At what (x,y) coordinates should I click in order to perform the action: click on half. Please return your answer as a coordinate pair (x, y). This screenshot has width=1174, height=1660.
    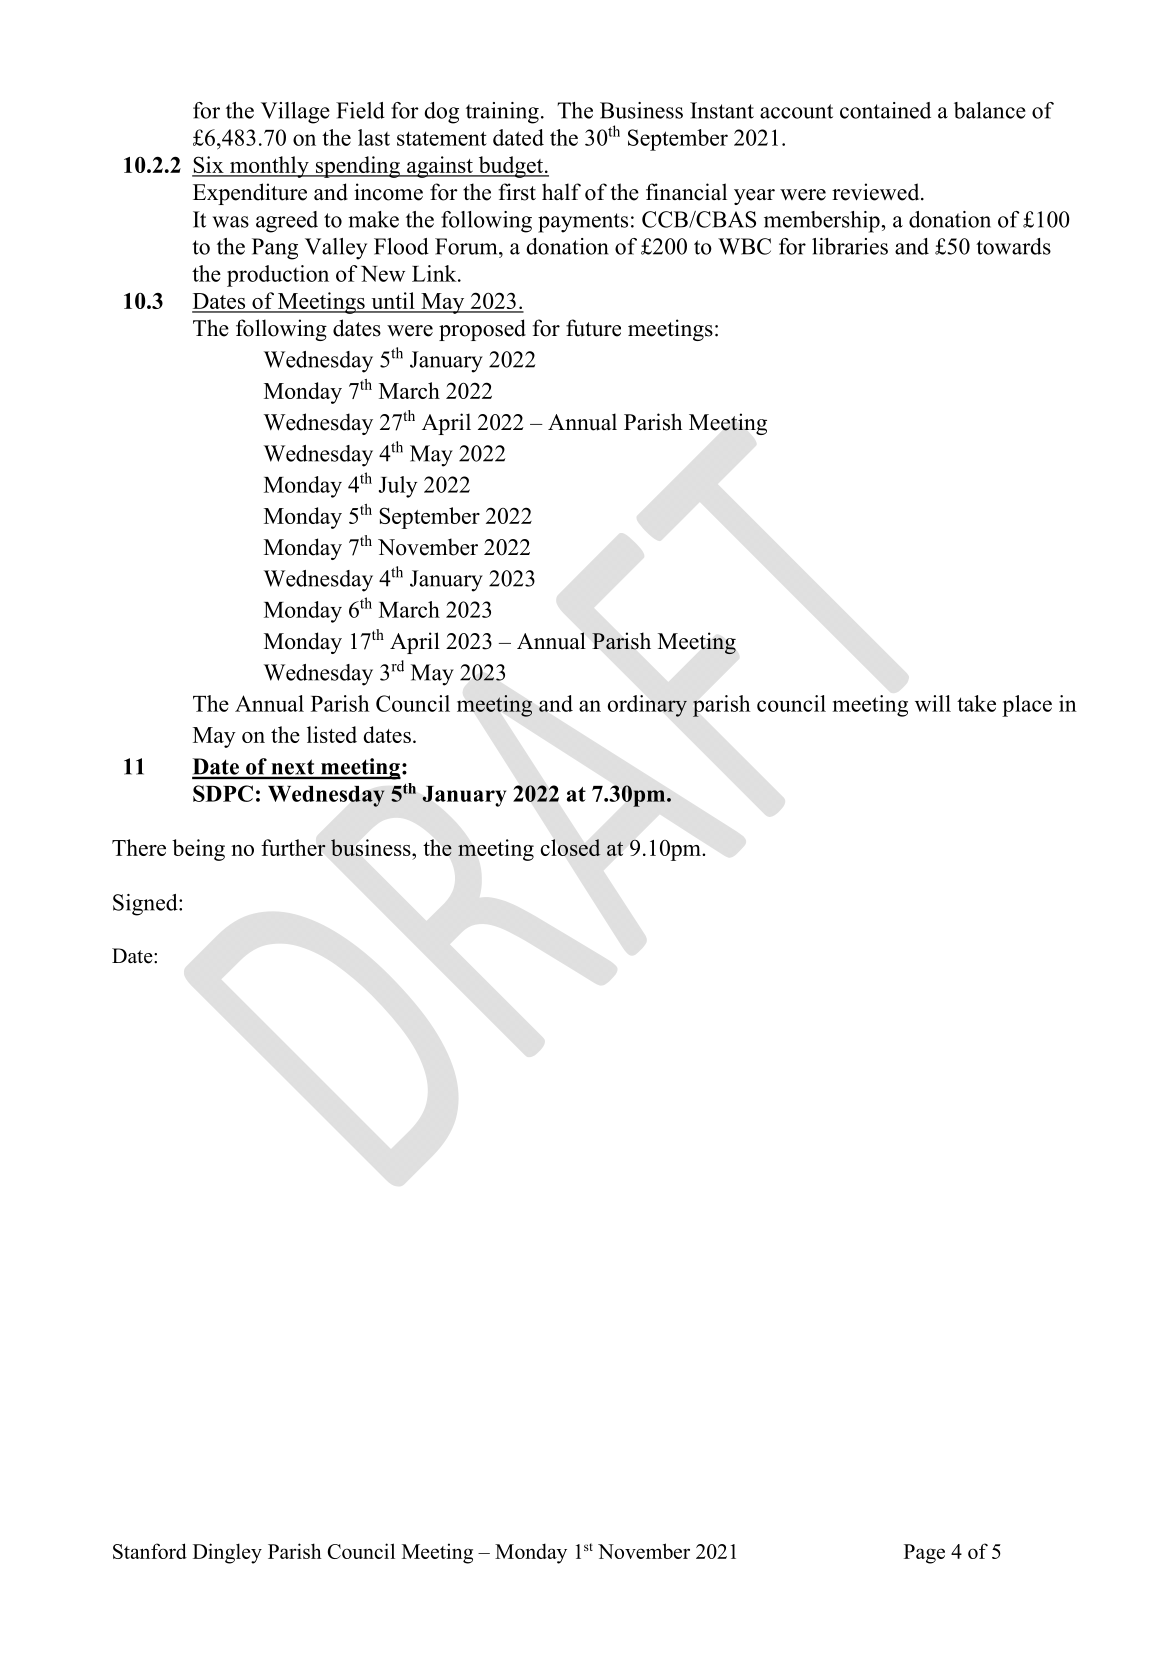
    Looking at the image, I should click on (561, 191).
